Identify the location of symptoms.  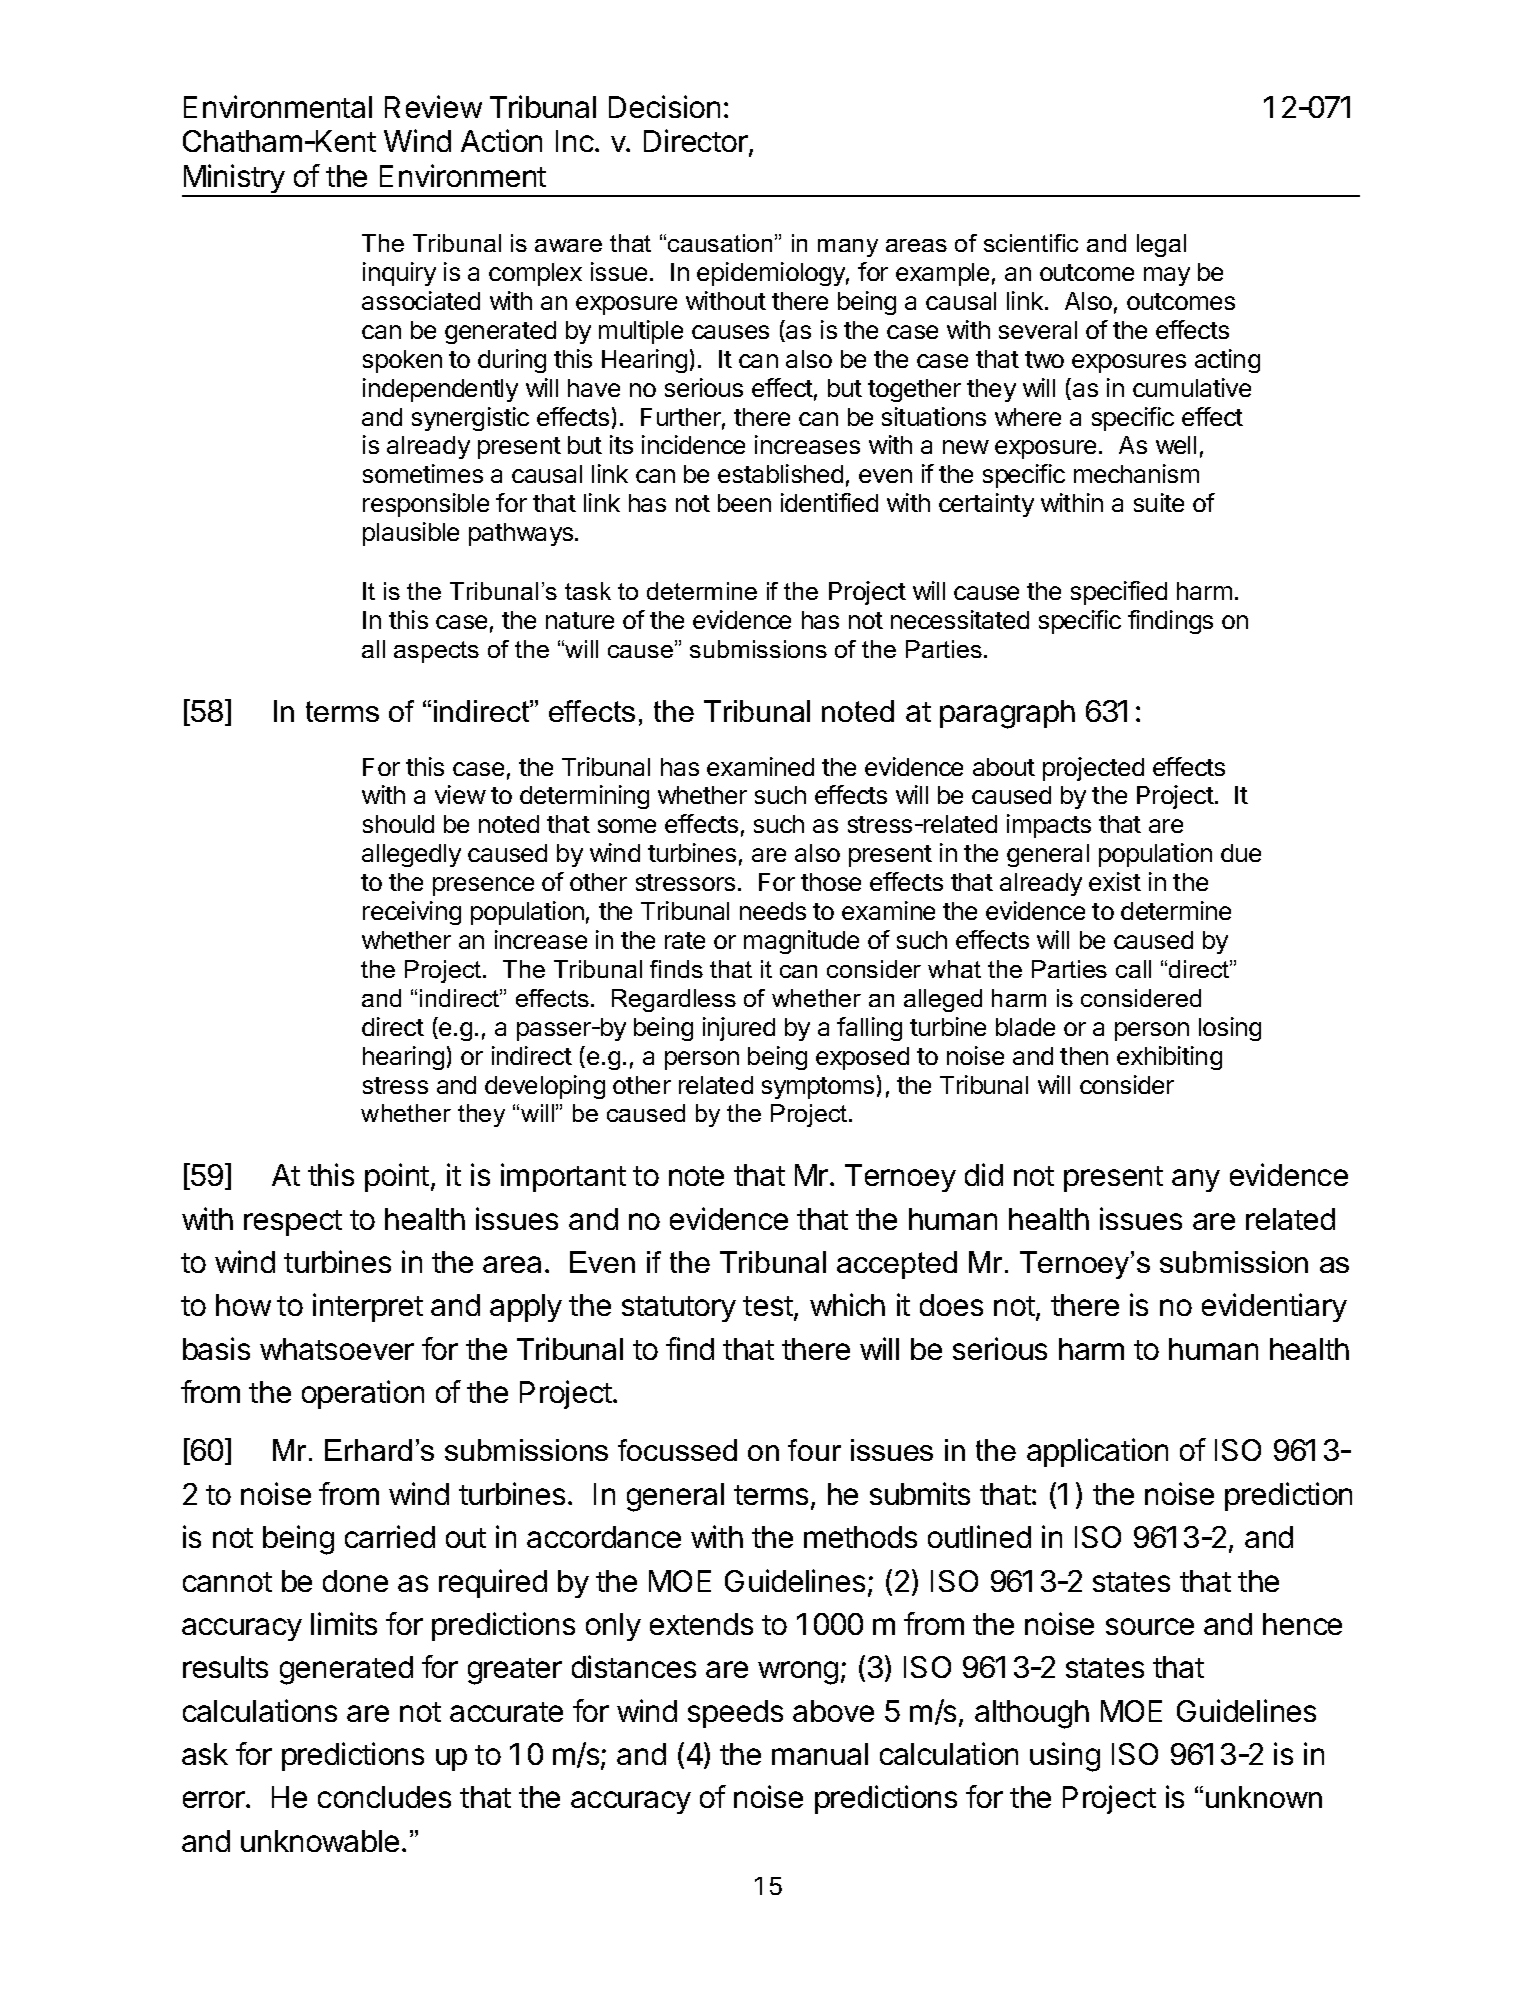
(818, 1088).
